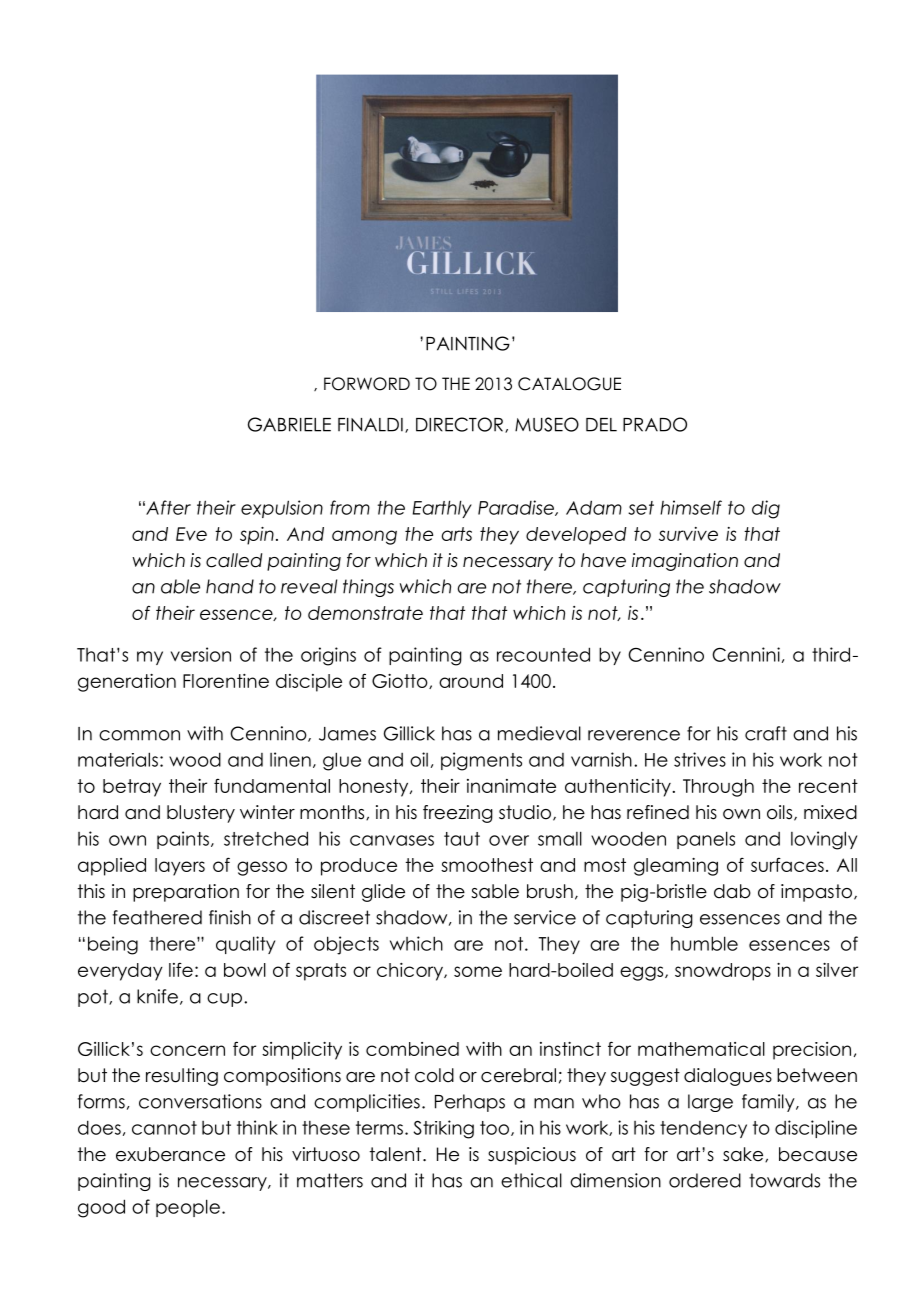 The width and height of the screenshot is (924, 1308). What do you see at coordinates (718, 788) in the screenshot?
I see `Through` at bounding box center [718, 788].
